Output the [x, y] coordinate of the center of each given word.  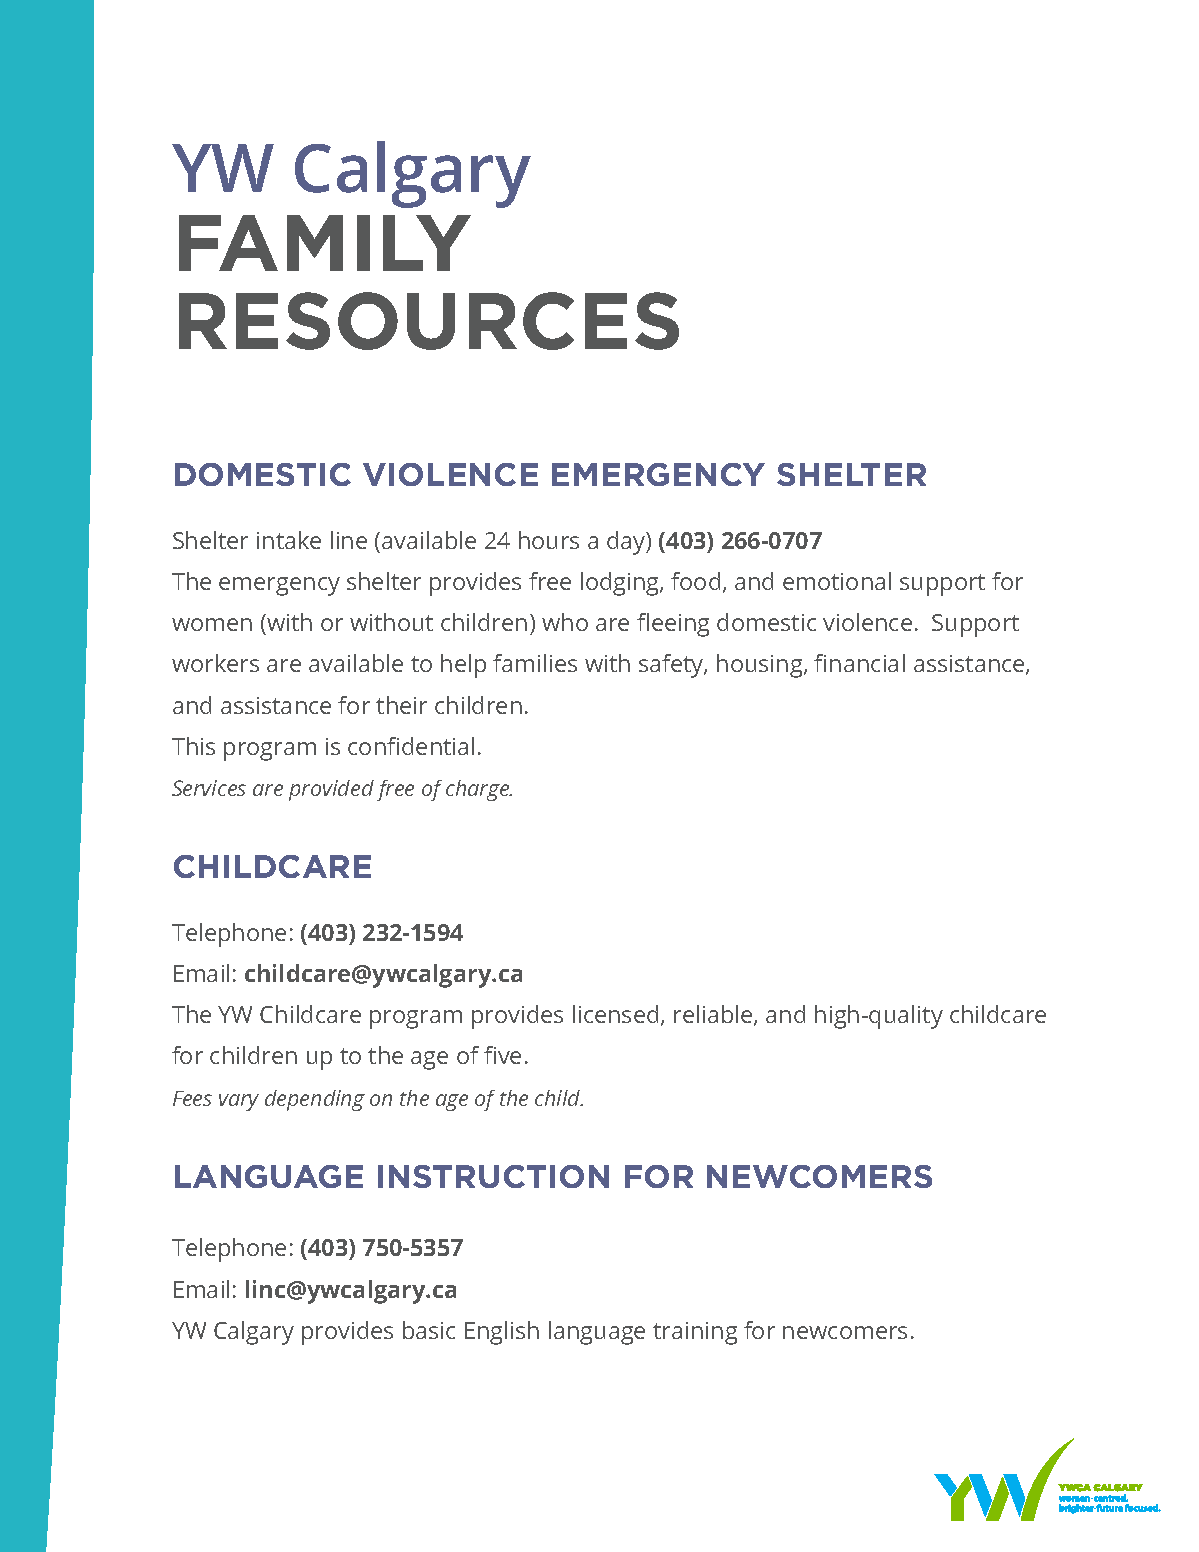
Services [209, 788]
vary [239, 1102]
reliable [714, 1015]
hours [549, 540]
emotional [837, 581]
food [695, 581]
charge [479, 790]
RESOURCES [429, 321]
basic [429, 1330]
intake [289, 540]
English [502, 1333]
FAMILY [325, 243]
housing [761, 666]
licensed [615, 1014]
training [695, 1333]
